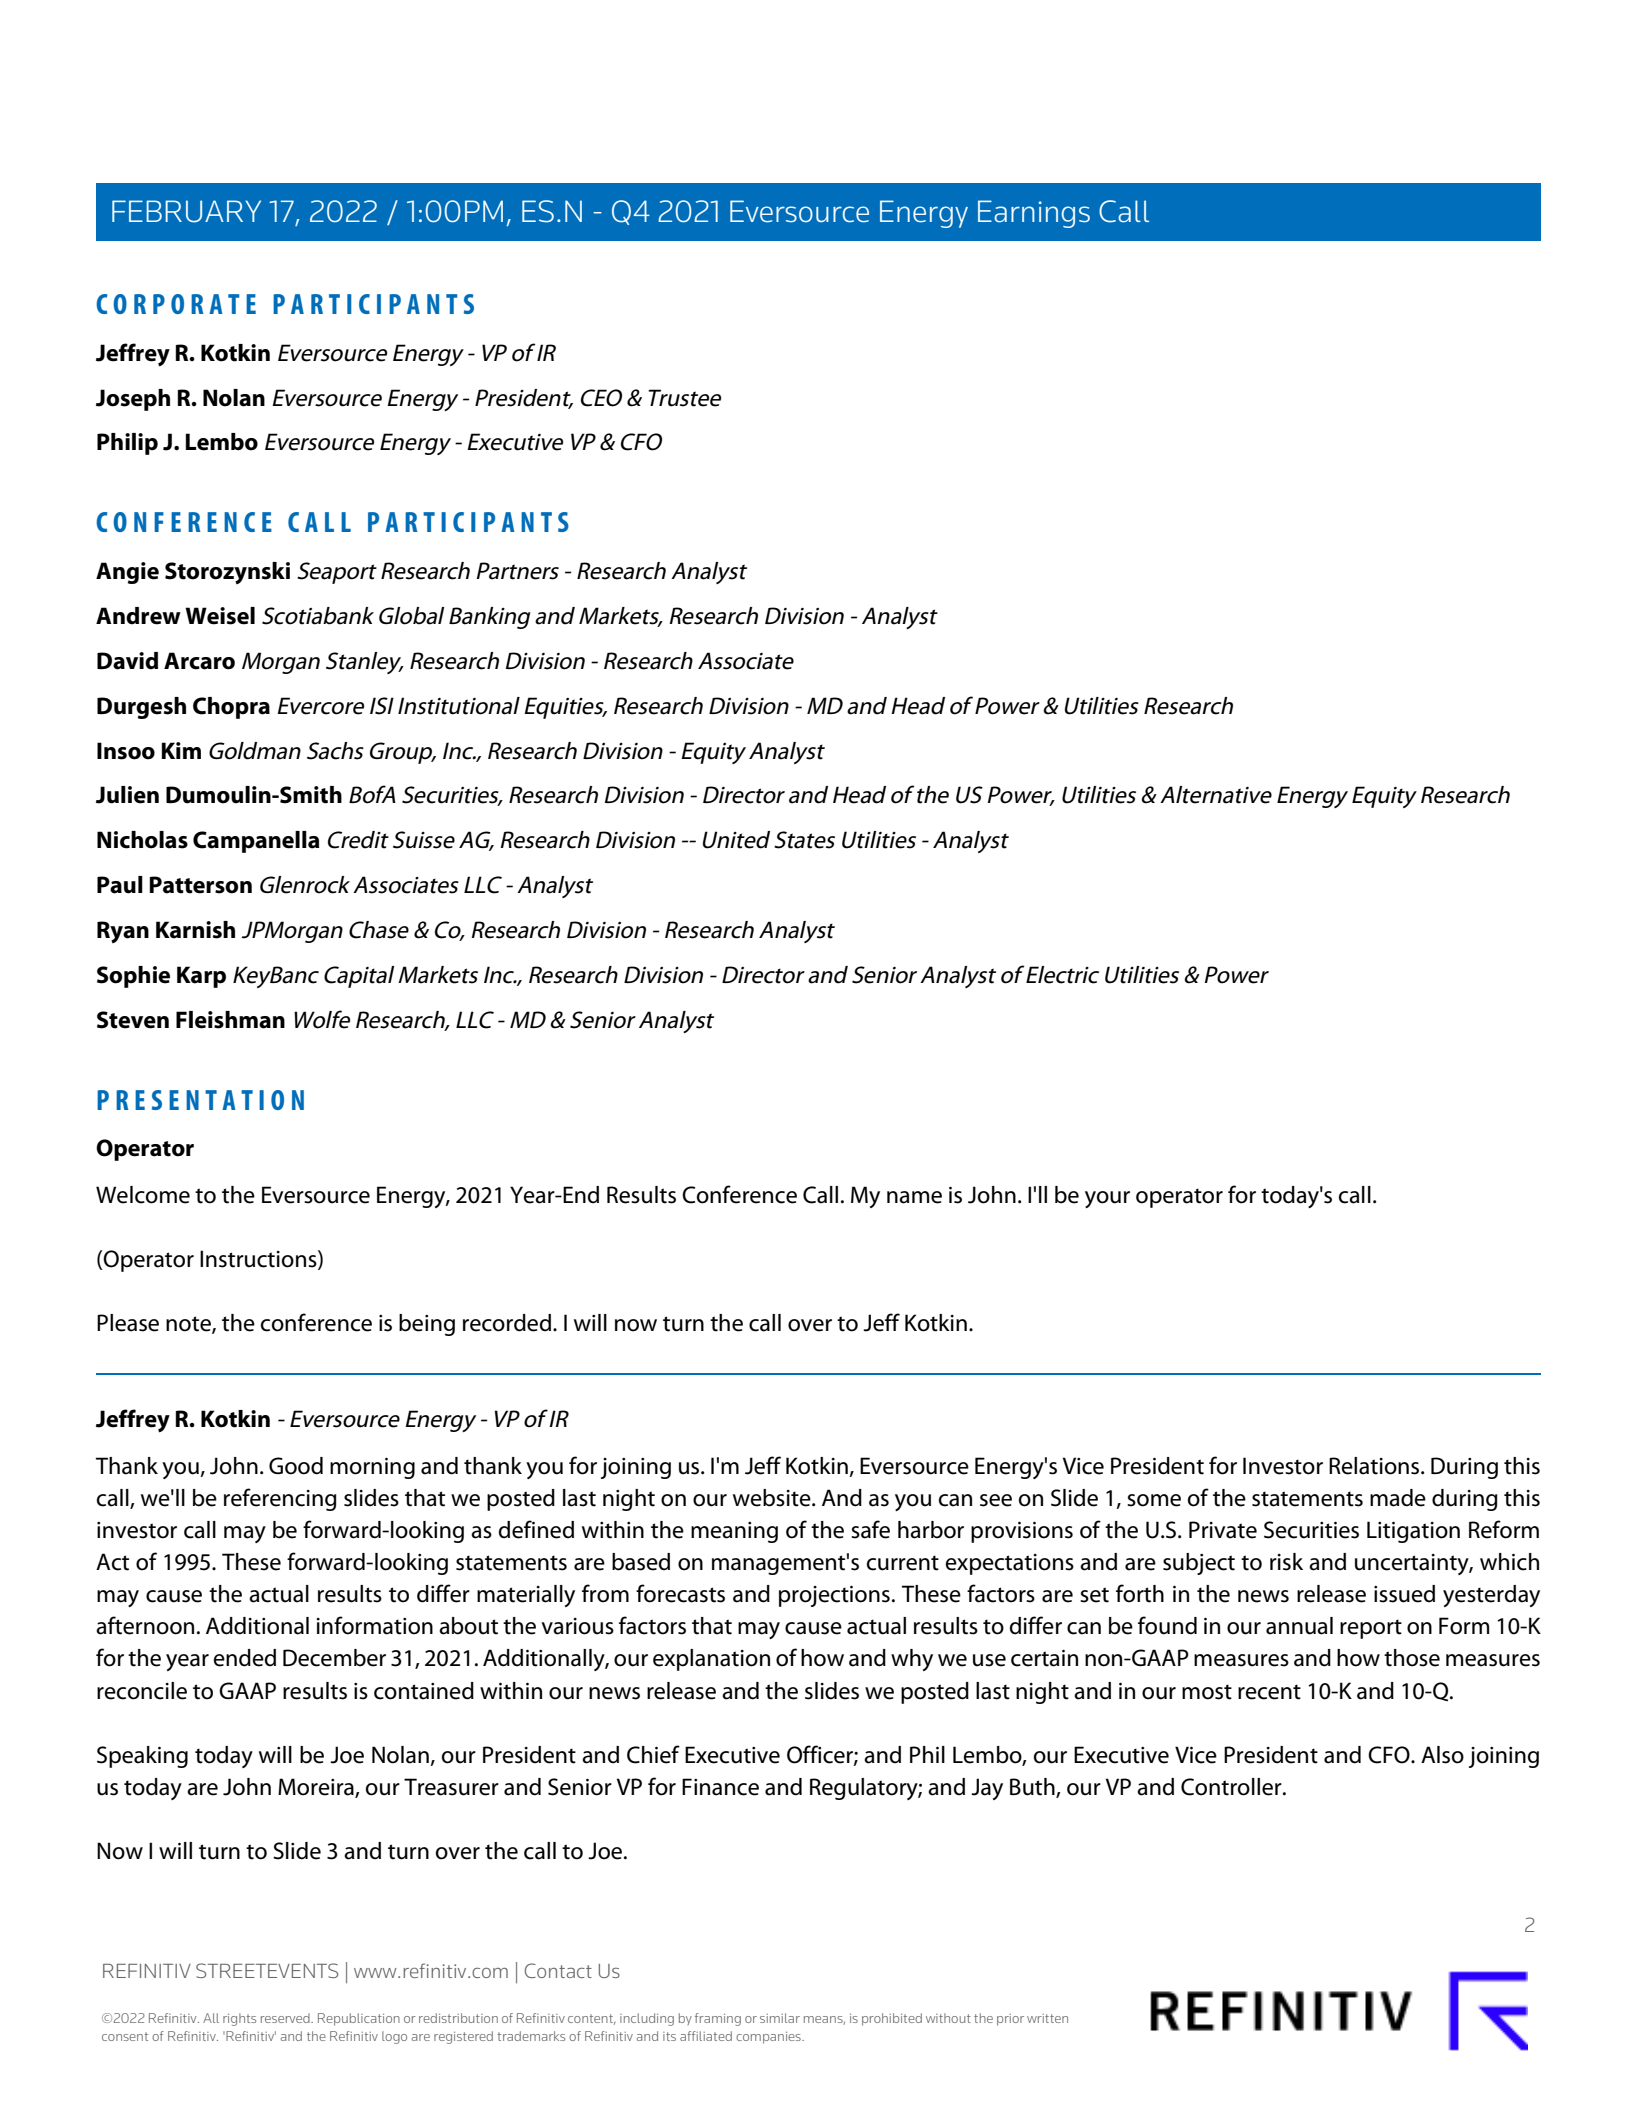  What do you see at coordinates (1034, 214) in the page?
I see `Earnings` at bounding box center [1034, 214].
